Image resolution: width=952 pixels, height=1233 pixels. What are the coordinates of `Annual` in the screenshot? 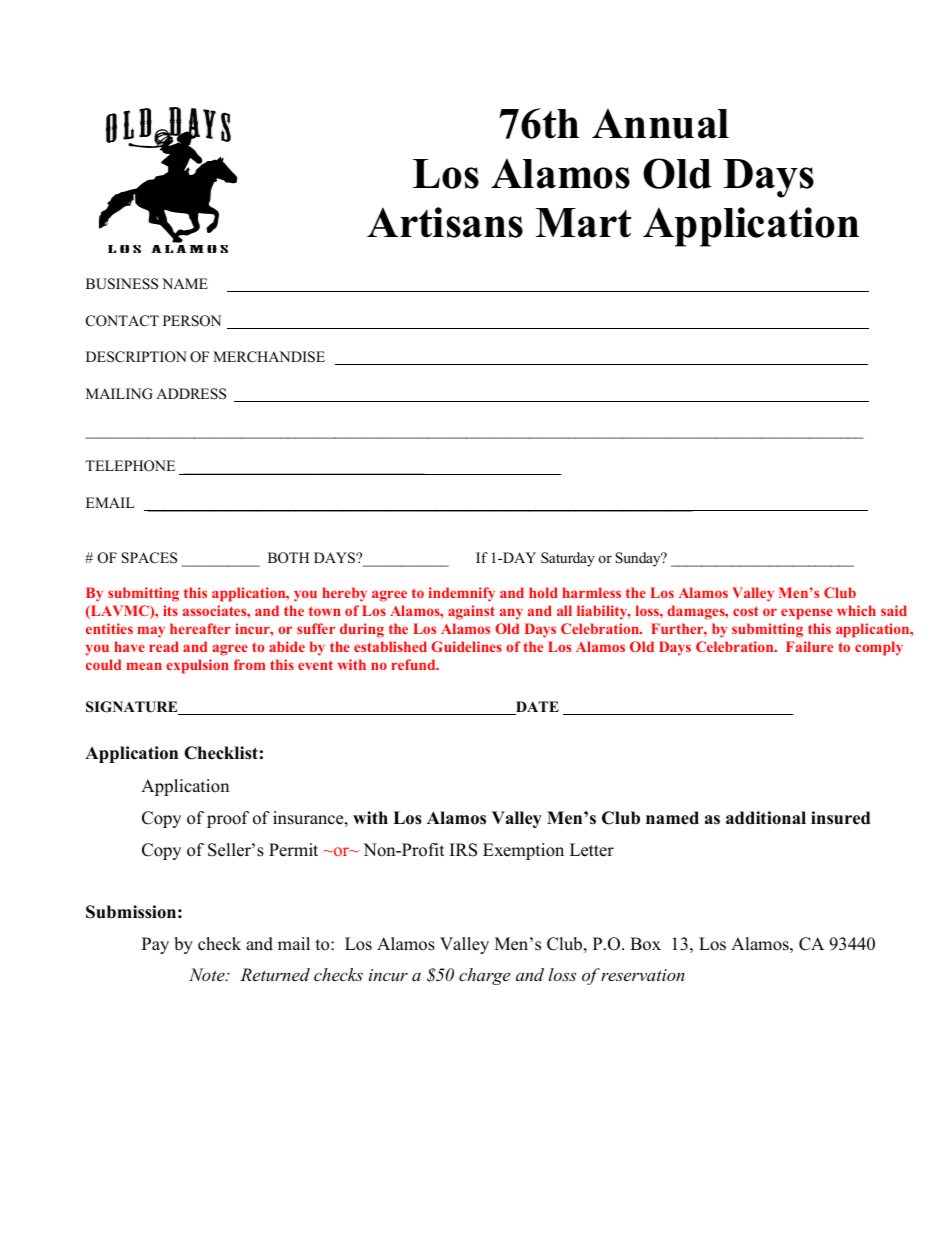 It's located at (660, 123).
